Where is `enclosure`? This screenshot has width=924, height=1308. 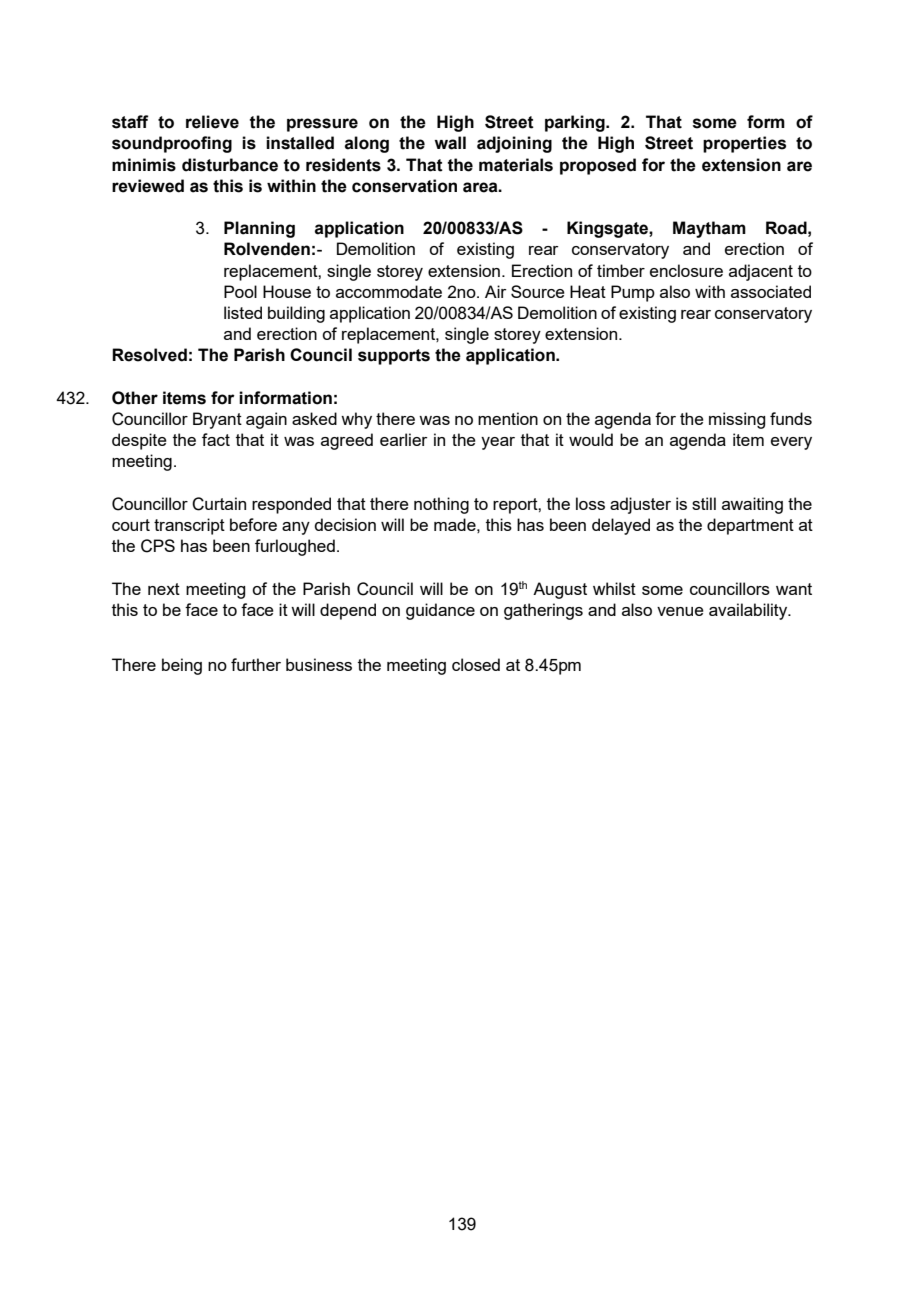
enclosure is located at coordinates (686, 270).
